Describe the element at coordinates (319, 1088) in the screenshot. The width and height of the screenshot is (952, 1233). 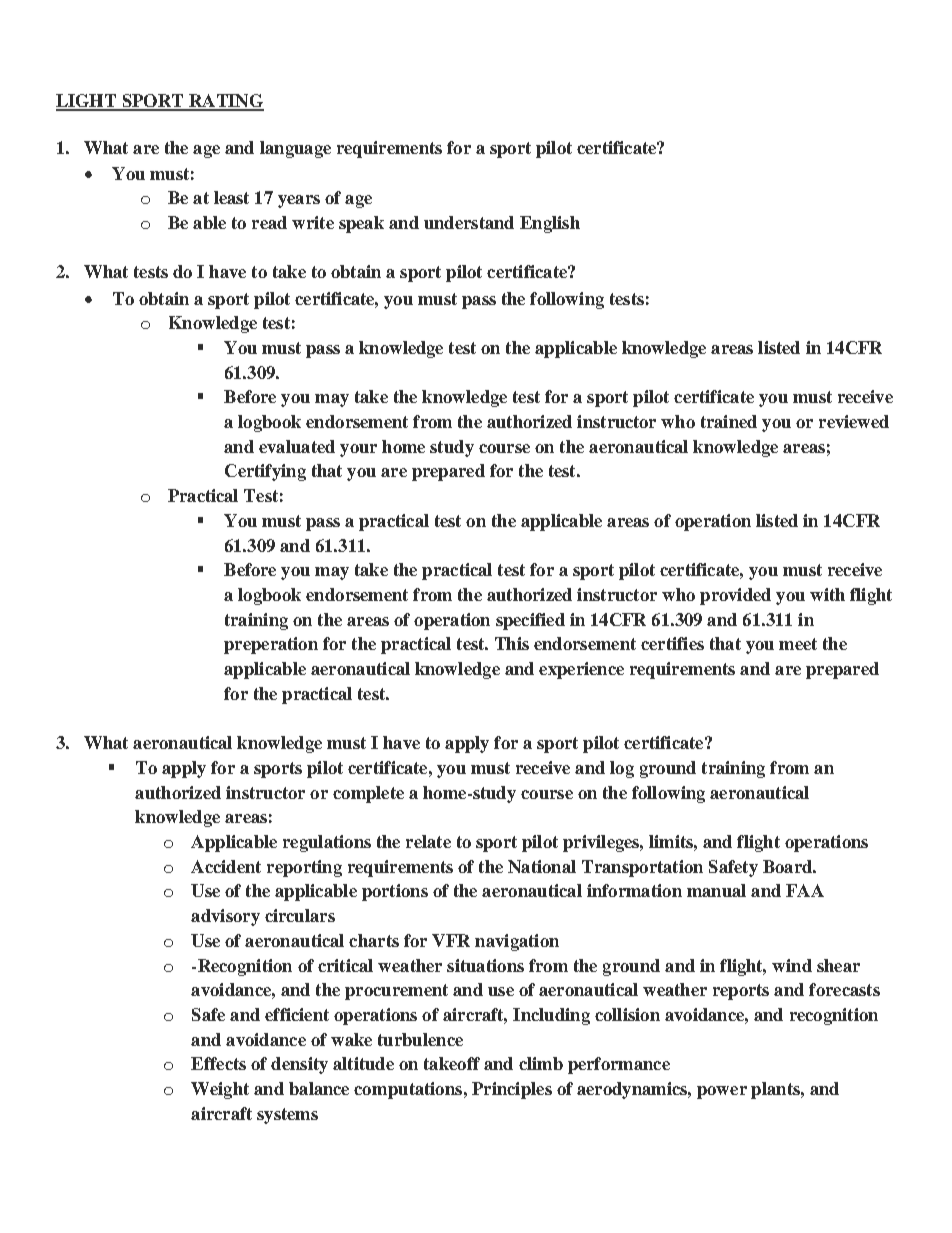
I see `balance` at that location.
